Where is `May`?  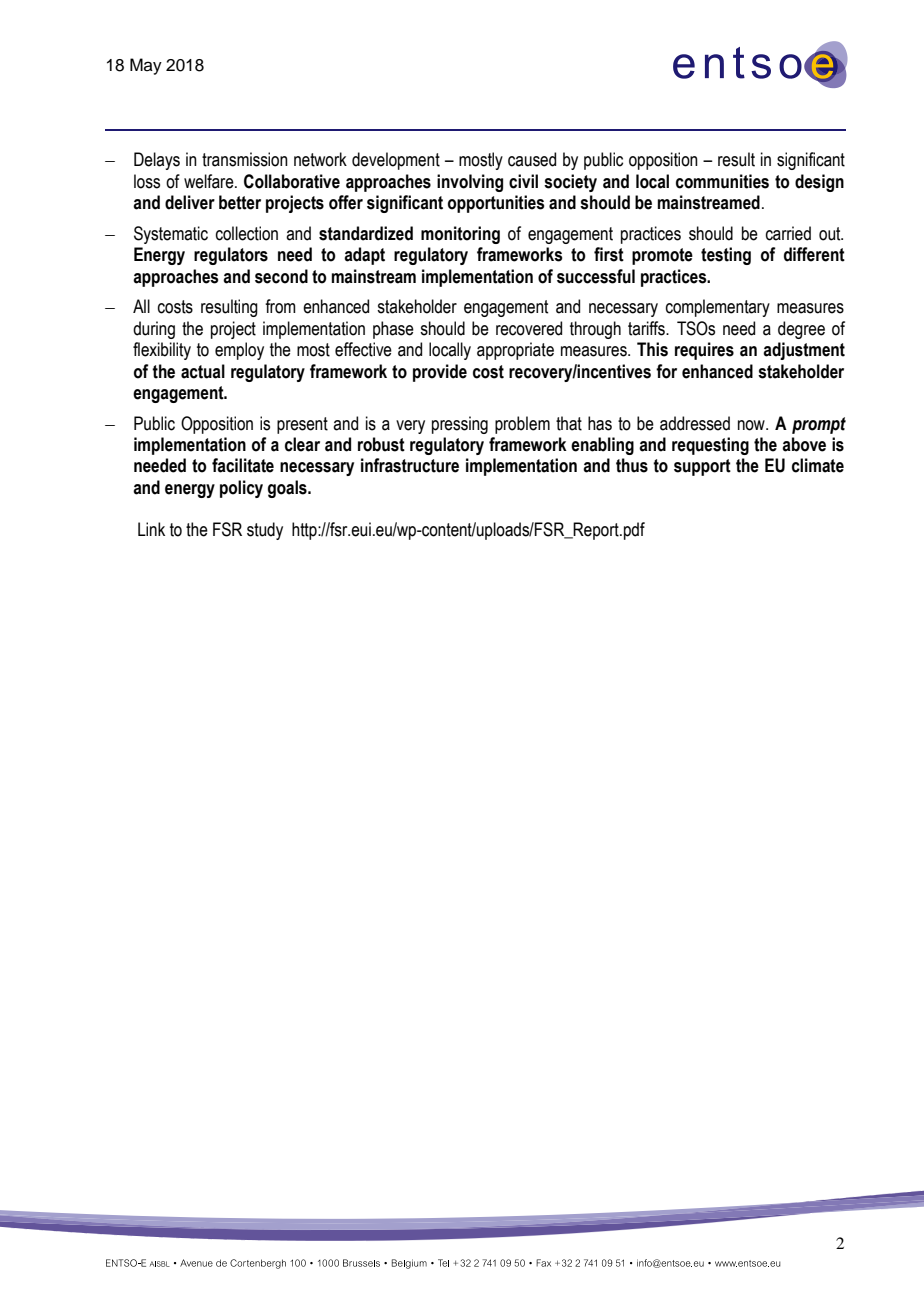 May is located at coordinates (146, 66).
